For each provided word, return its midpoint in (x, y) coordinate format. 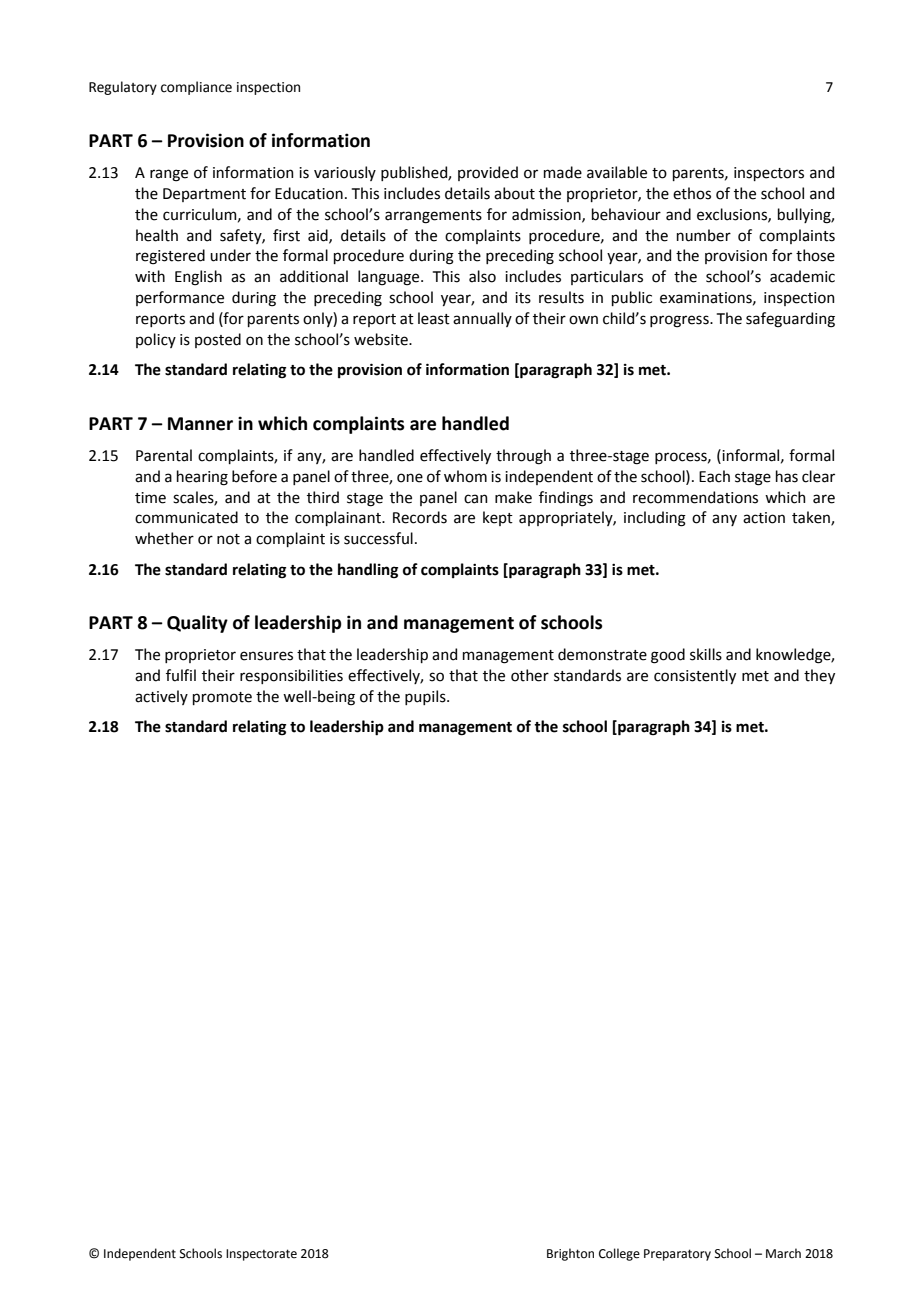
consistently (695, 676)
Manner (200, 424)
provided (488, 173)
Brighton (570, 1254)
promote (222, 698)
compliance (196, 88)
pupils (426, 697)
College (619, 1254)
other (530, 675)
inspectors (769, 174)
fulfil (181, 675)
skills (706, 654)
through (523, 457)
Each (714, 476)
